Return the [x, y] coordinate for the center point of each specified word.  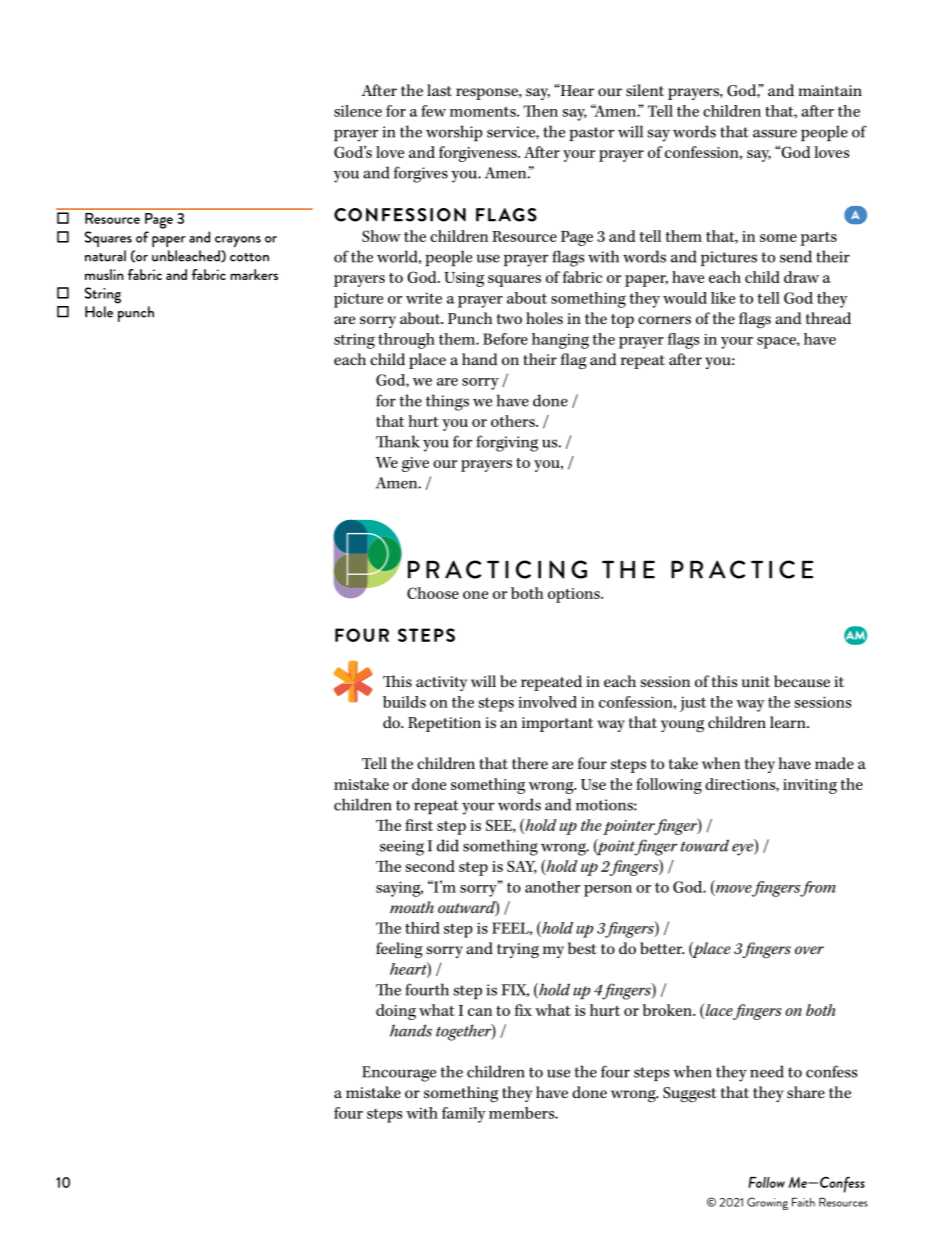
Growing [767, 1203]
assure [775, 133]
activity [441, 683]
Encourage [399, 1074]
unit [756, 681]
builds [404, 702]
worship [454, 133]
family [464, 1115]
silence [358, 111]
